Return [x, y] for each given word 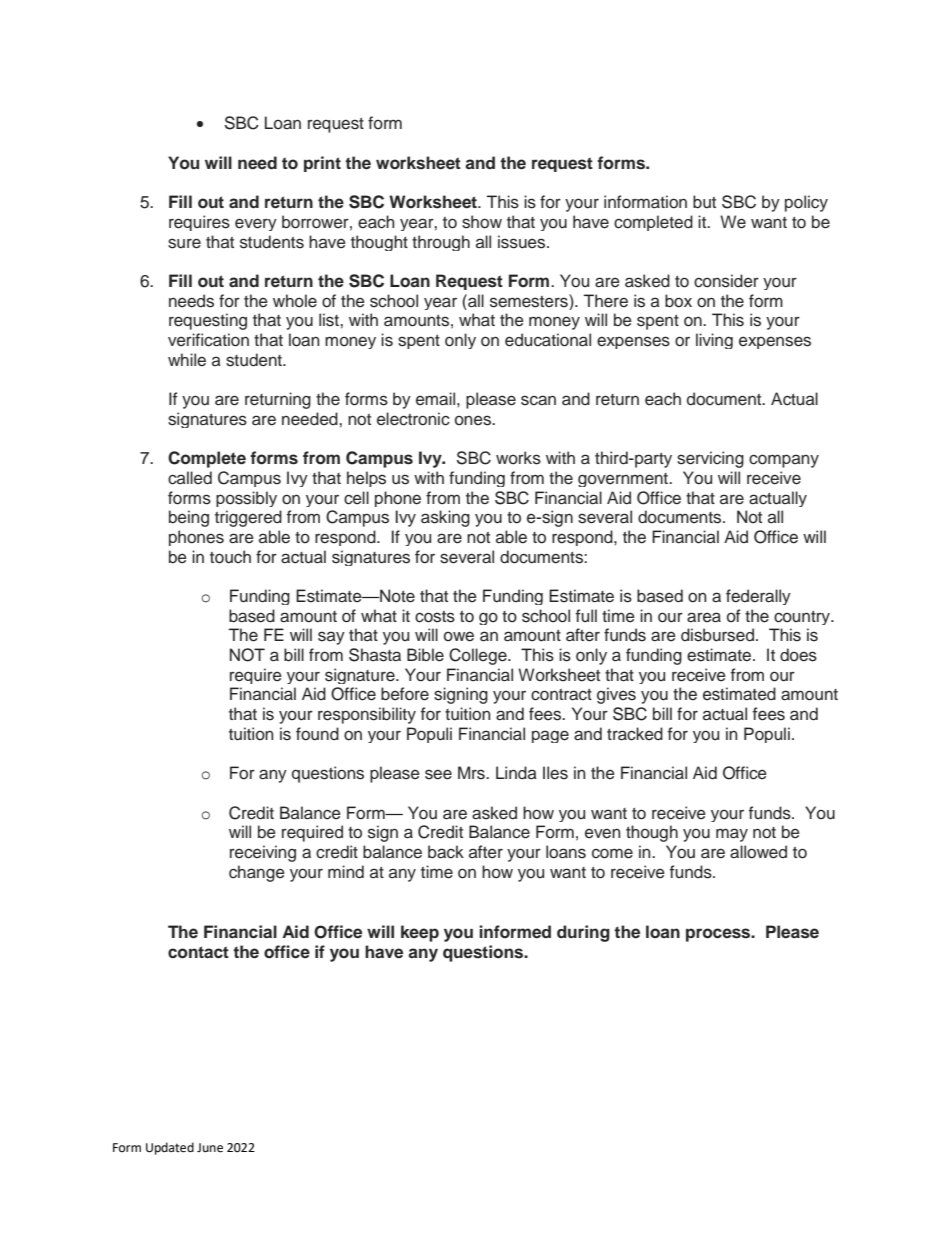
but [704, 202]
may [732, 835]
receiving [263, 853]
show [482, 222]
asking [445, 518]
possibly [246, 499]
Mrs [472, 773]
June [210, 1148]
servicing [710, 459]
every [256, 224]
